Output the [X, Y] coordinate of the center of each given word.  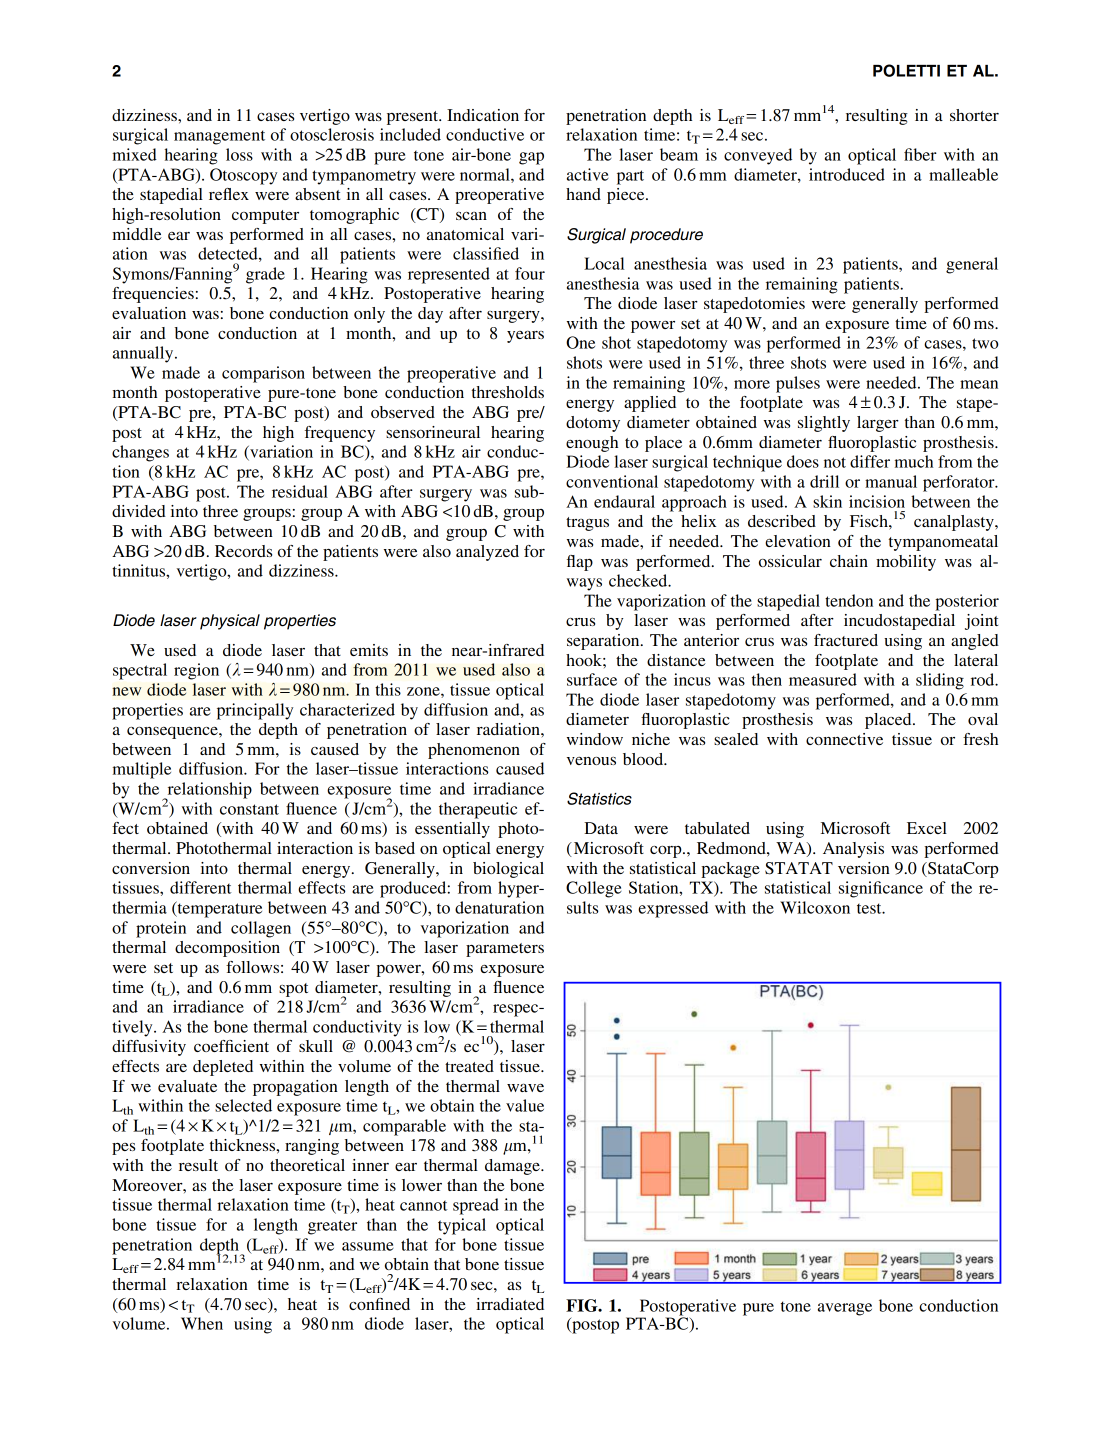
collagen [261, 929]
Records [243, 551]
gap [531, 158]
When [202, 1323]
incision [877, 501]
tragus [587, 524]
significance [881, 889]
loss [239, 154]
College [594, 889]
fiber [920, 154]
